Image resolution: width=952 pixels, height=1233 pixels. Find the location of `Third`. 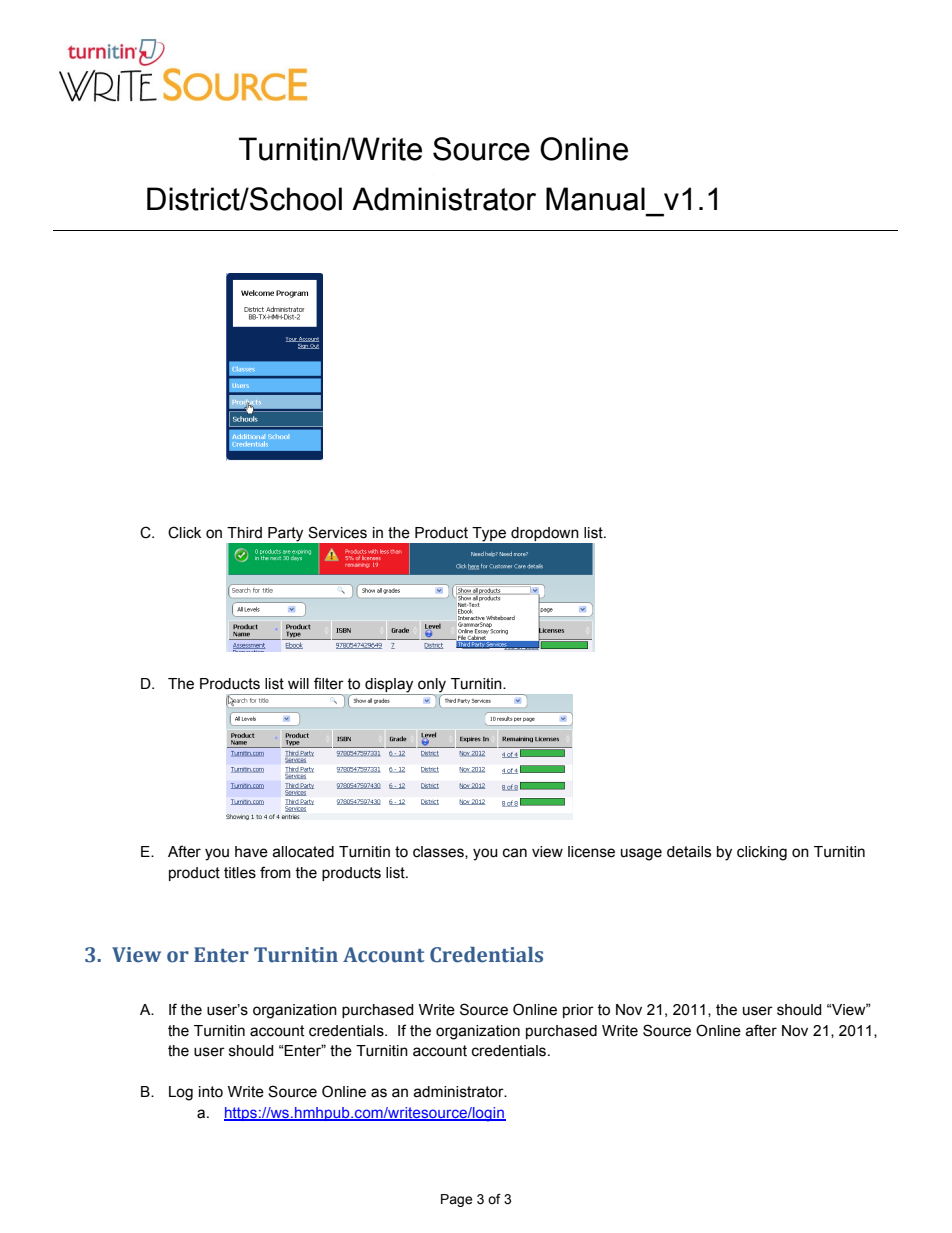

Third is located at coordinates (244, 533).
